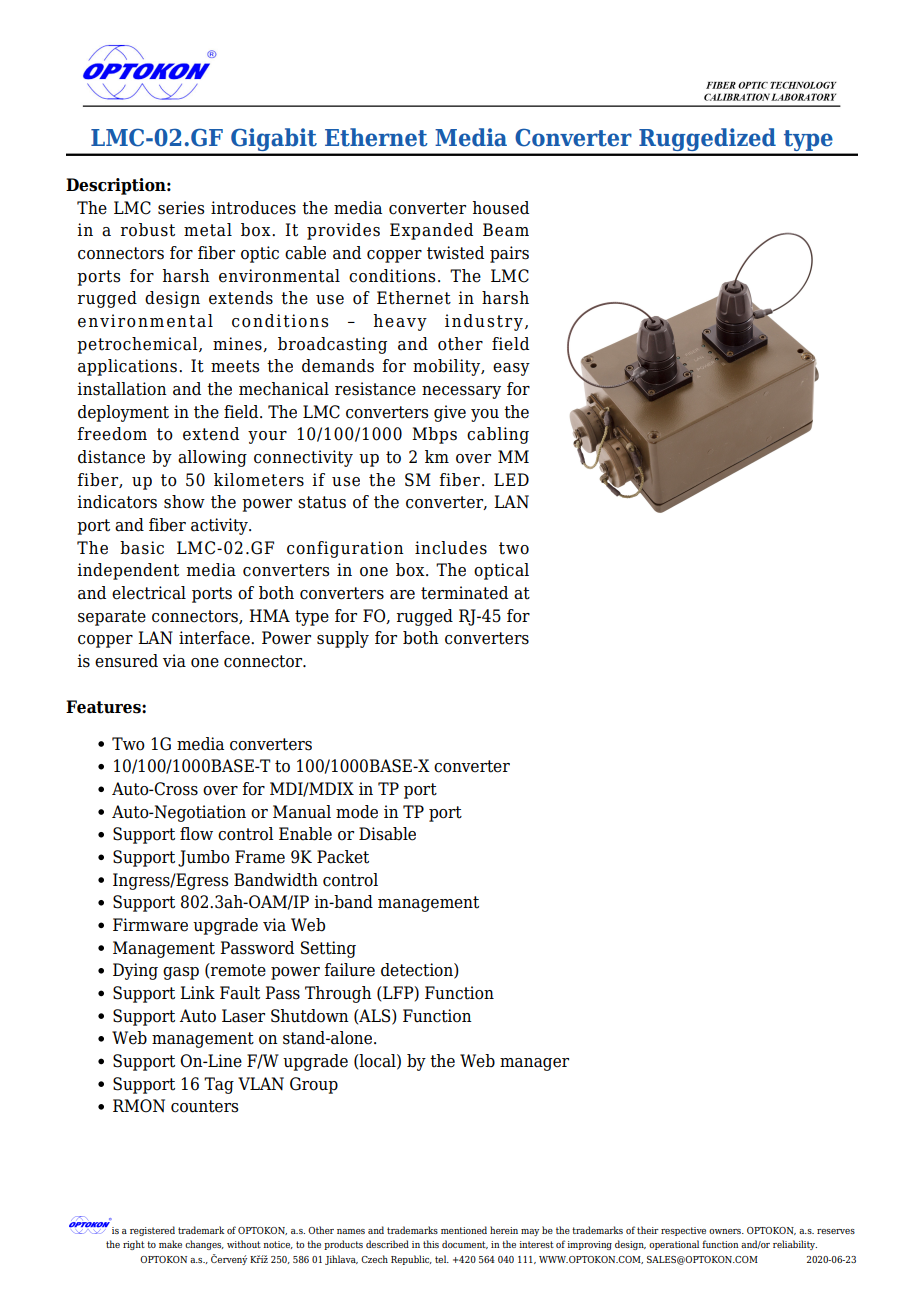 This page has width=924, height=1308. Describe the element at coordinates (184, 502) in the page. I see `show` at that location.
